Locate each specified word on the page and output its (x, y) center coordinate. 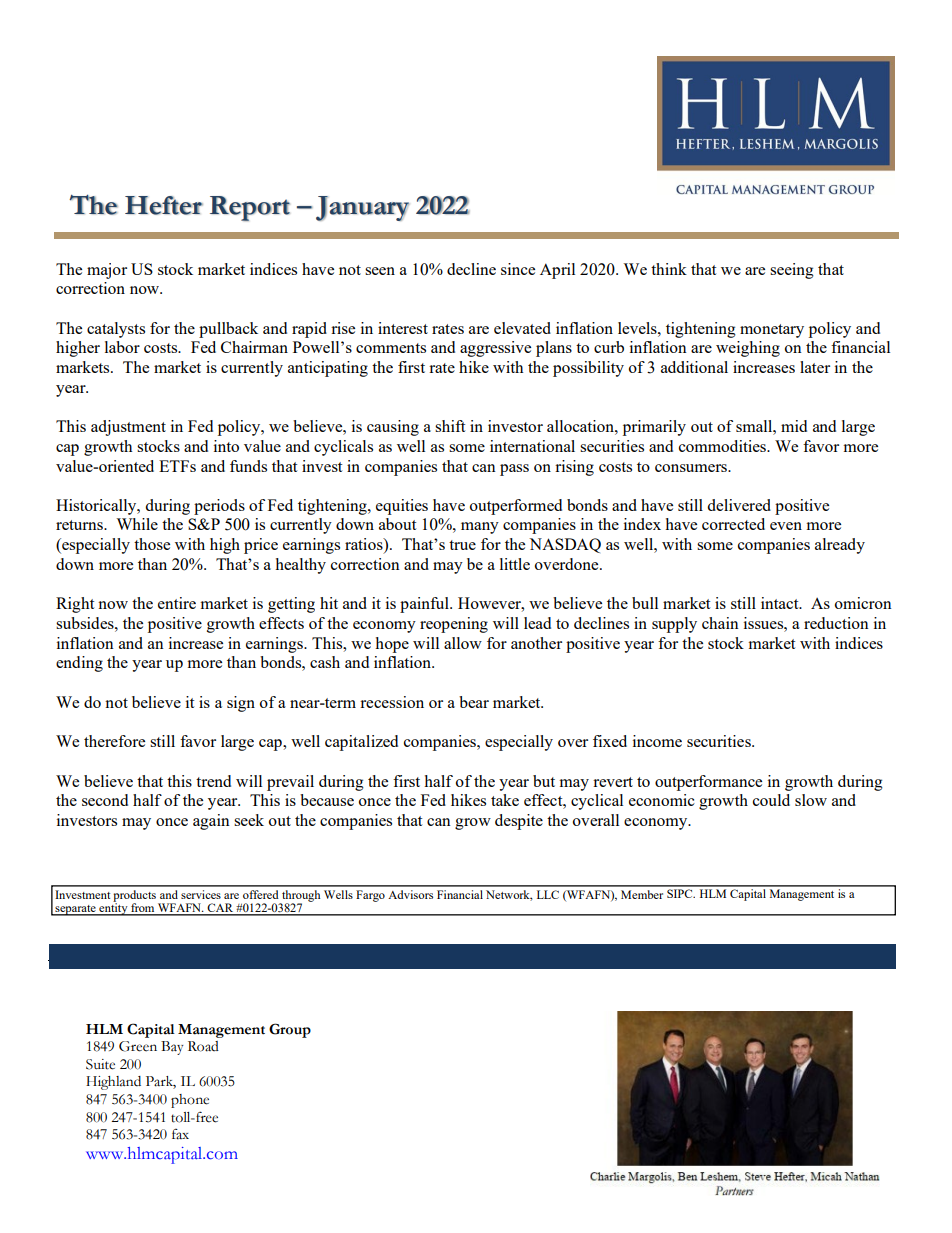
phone (190, 1101)
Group (290, 1030)
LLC (548, 894)
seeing (792, 271)
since (518, 269)
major (107, 271)
